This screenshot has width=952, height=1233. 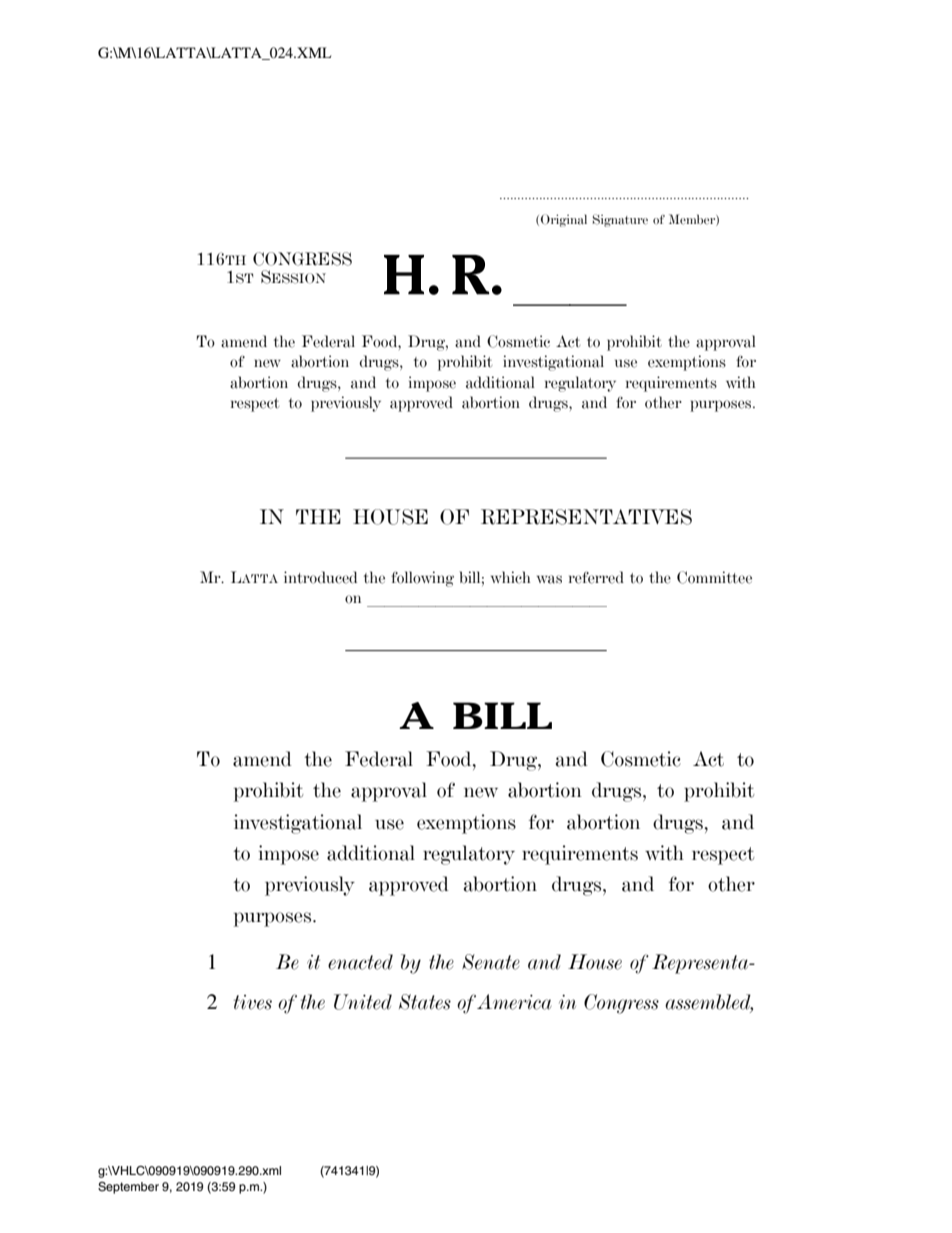 What do you see at coordinates (549, 579) in the screenshot?
I see `was` at bounding box center [549, 579].
